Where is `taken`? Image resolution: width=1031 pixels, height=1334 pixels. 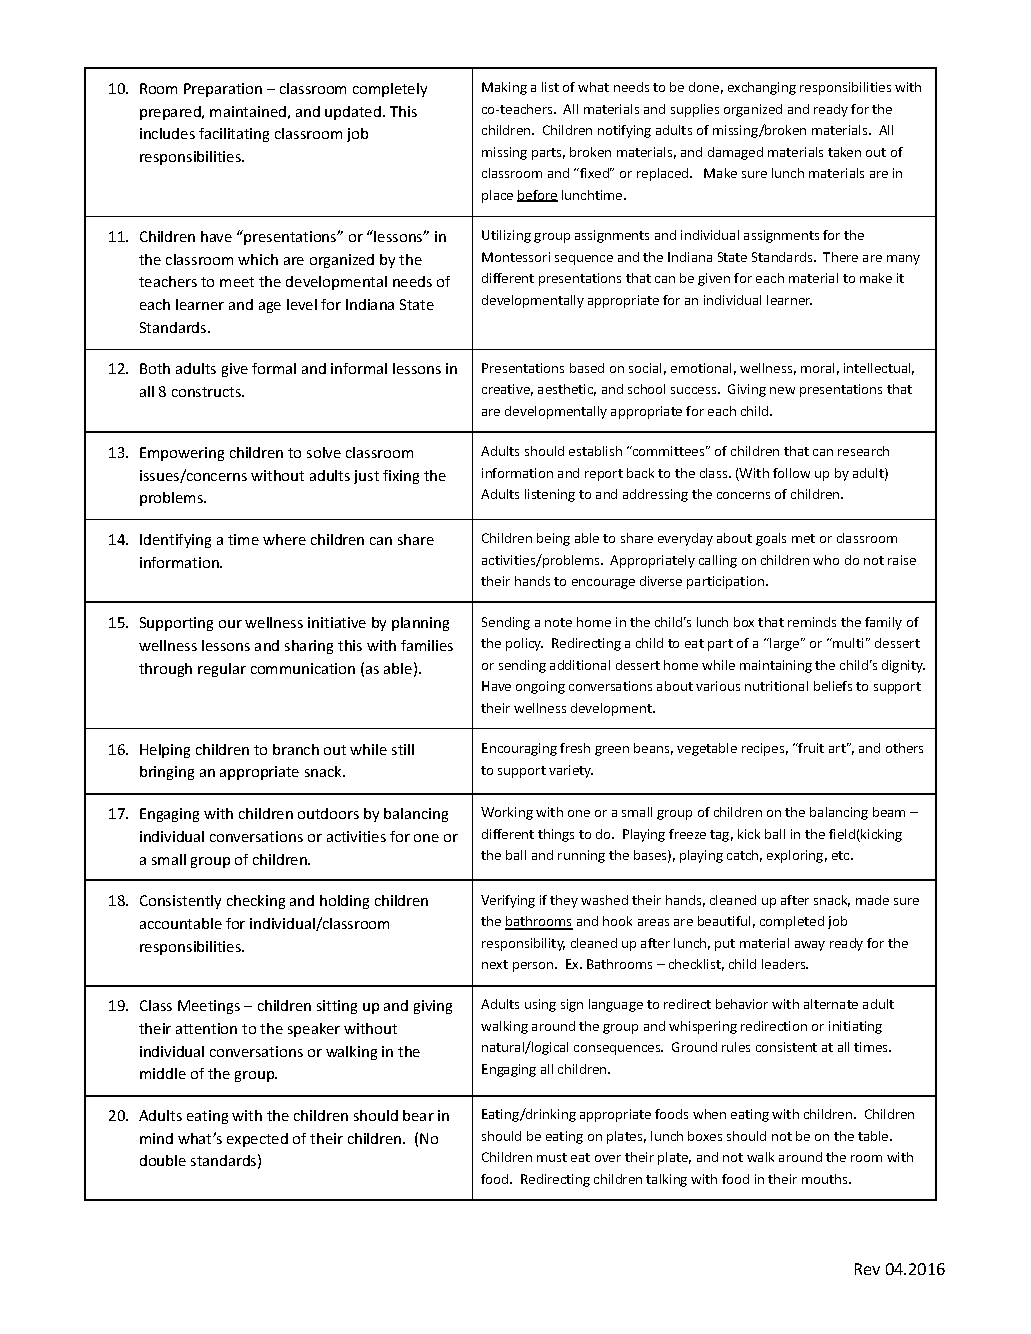 taken is located at coordinates (844, 152).
